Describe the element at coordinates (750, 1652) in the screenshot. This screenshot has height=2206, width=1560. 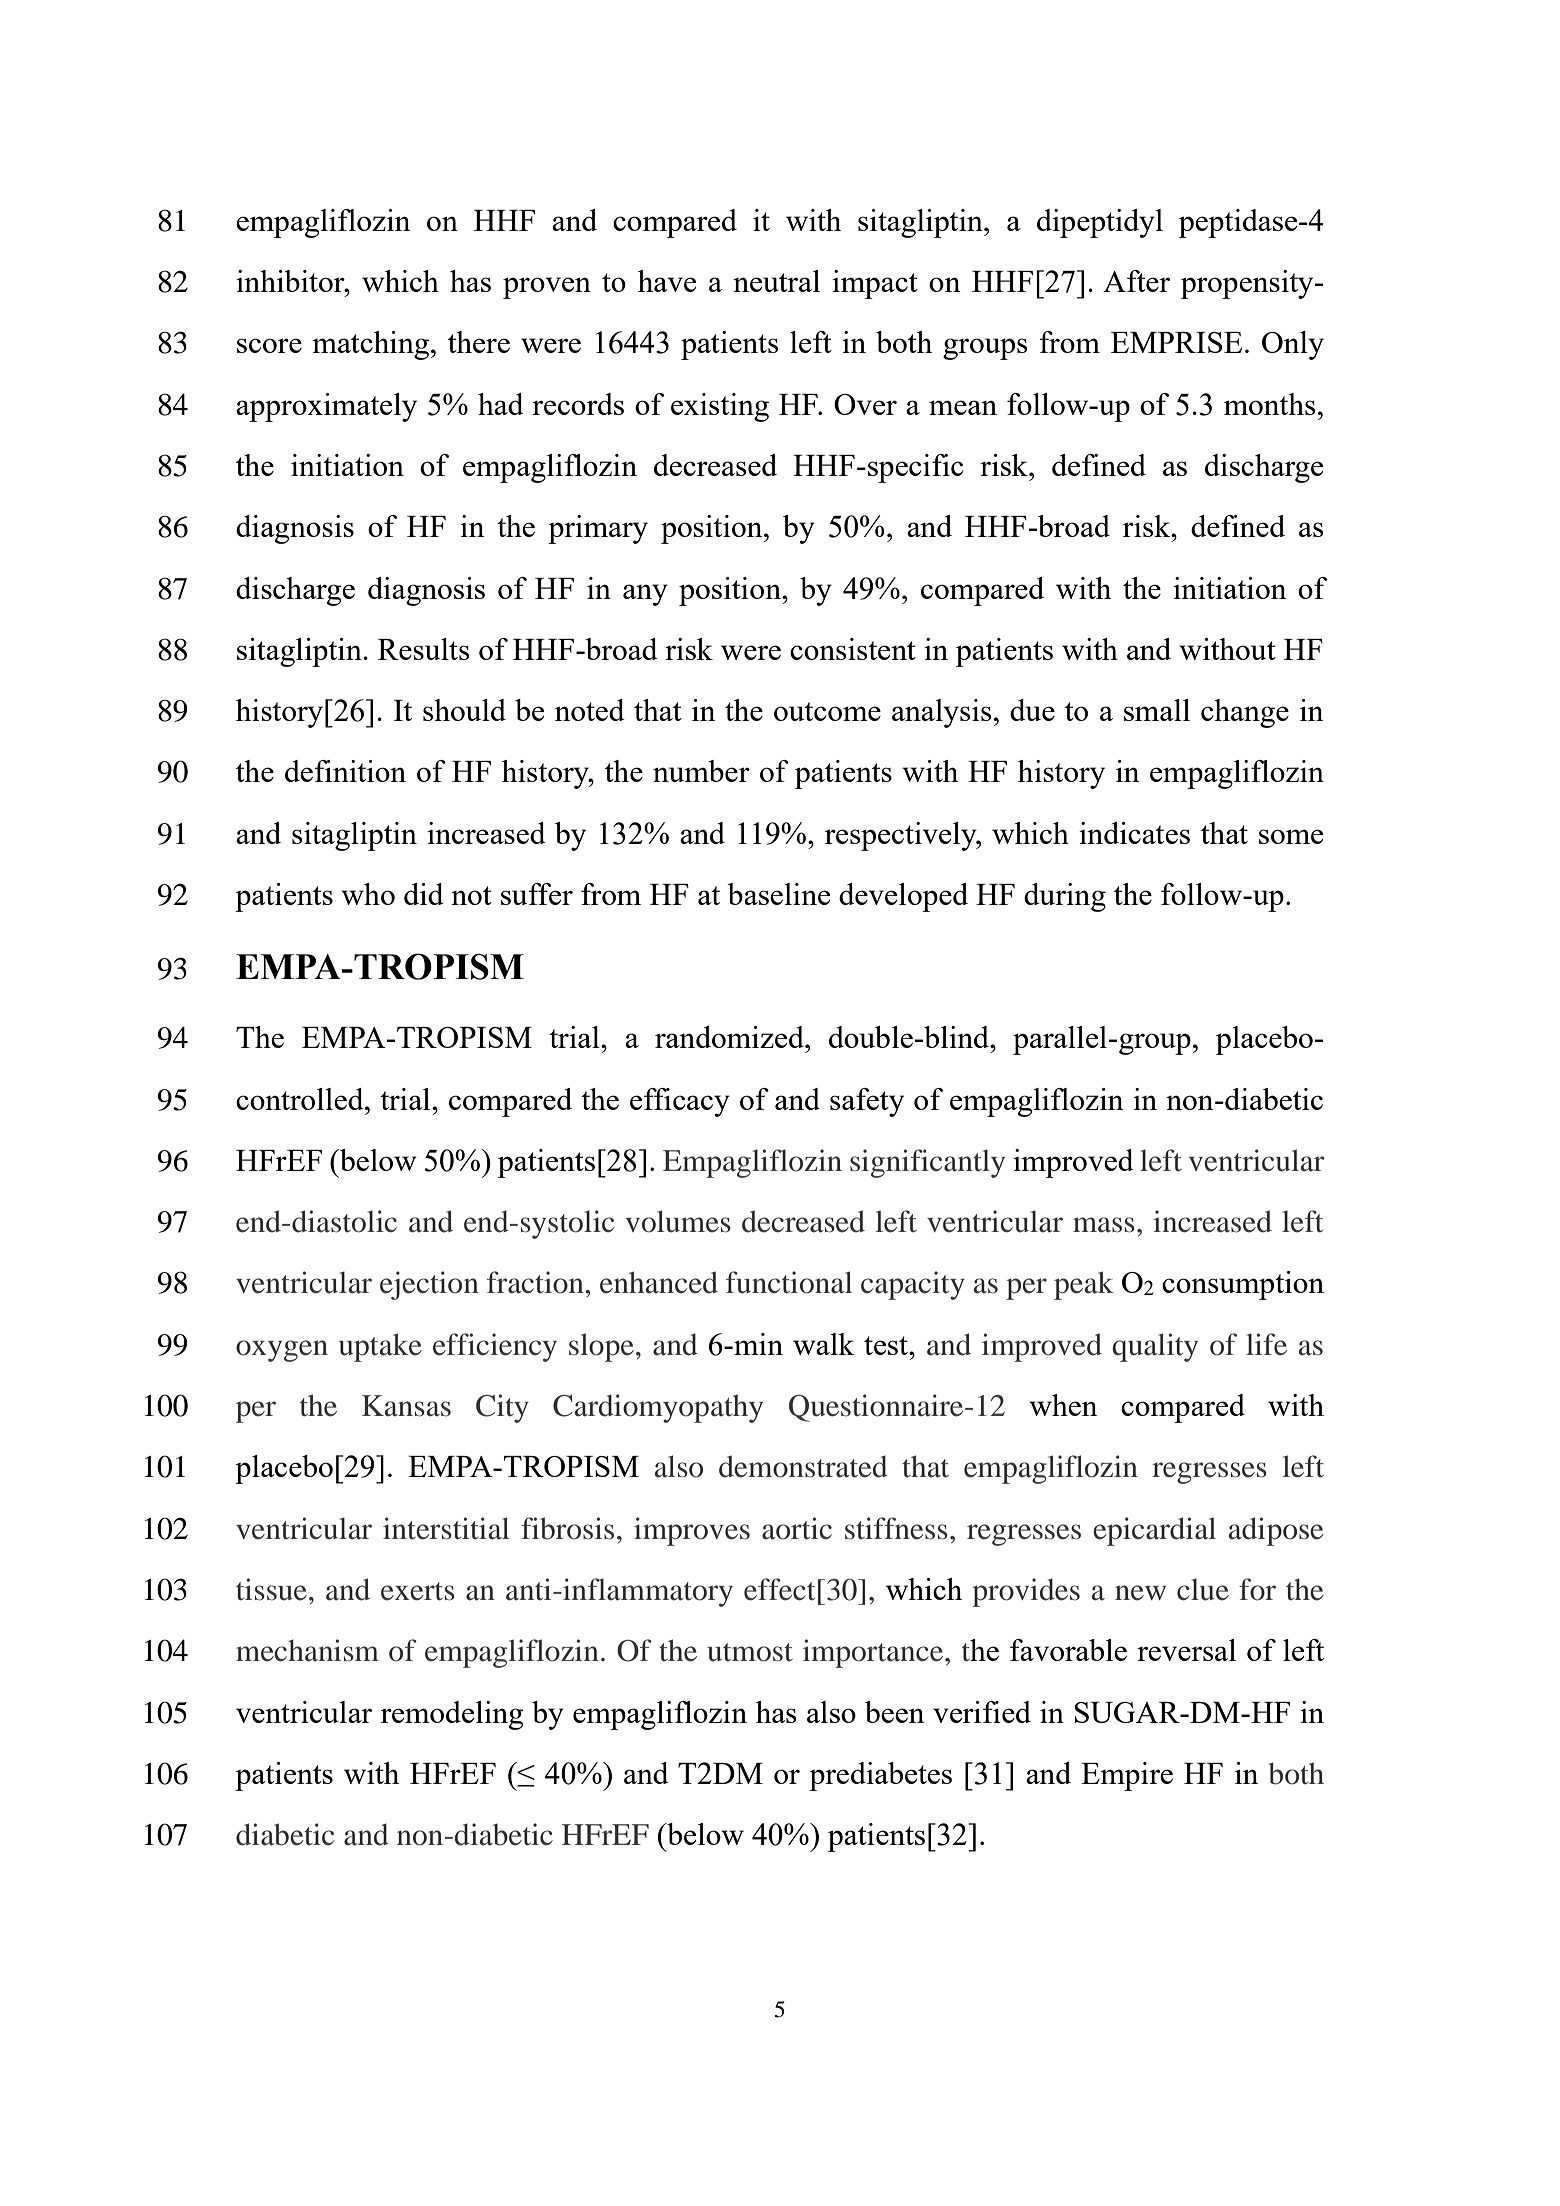
I see `utmost` at that location.
